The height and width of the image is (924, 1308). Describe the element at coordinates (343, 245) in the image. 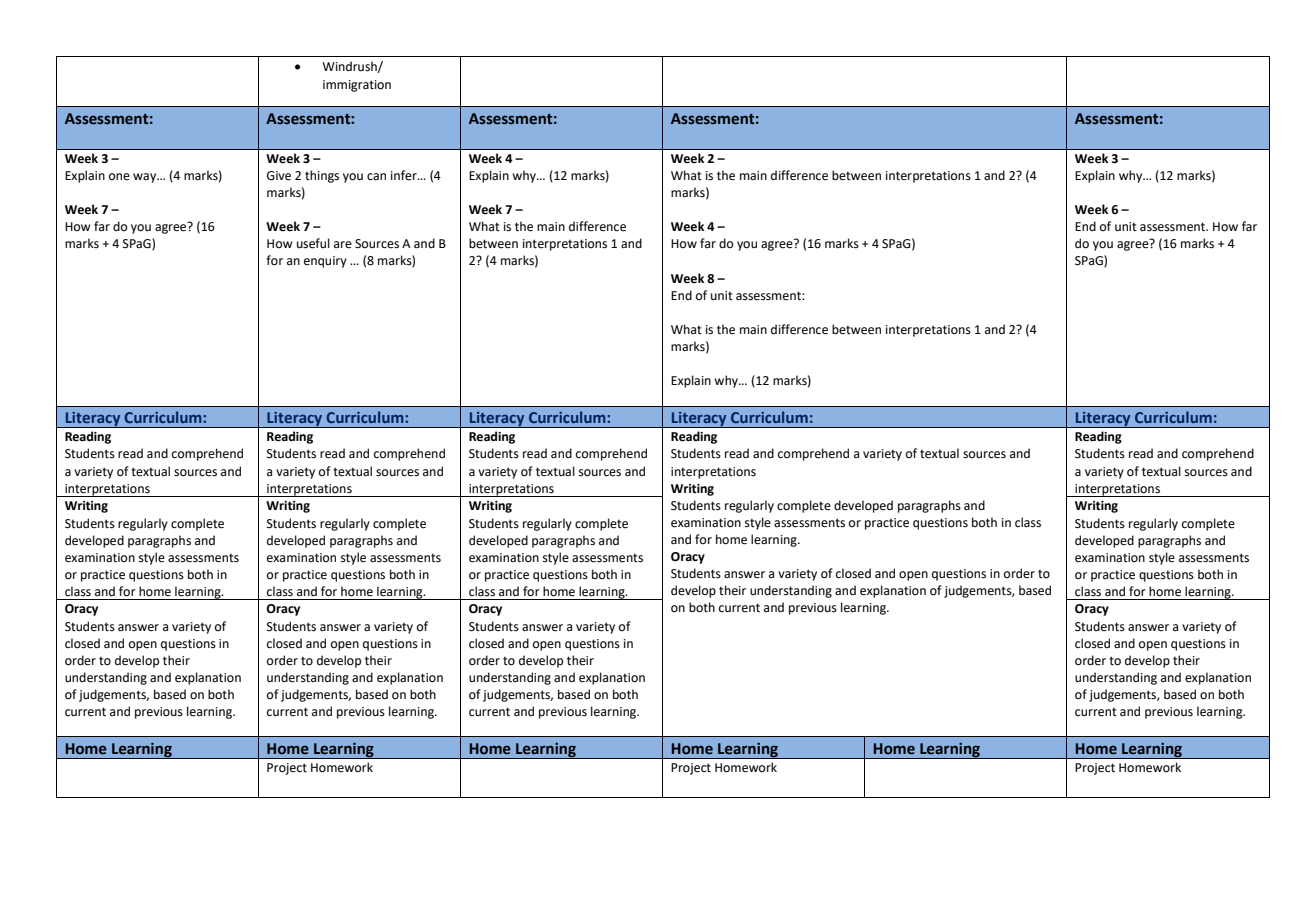

I see `are` at that location.
